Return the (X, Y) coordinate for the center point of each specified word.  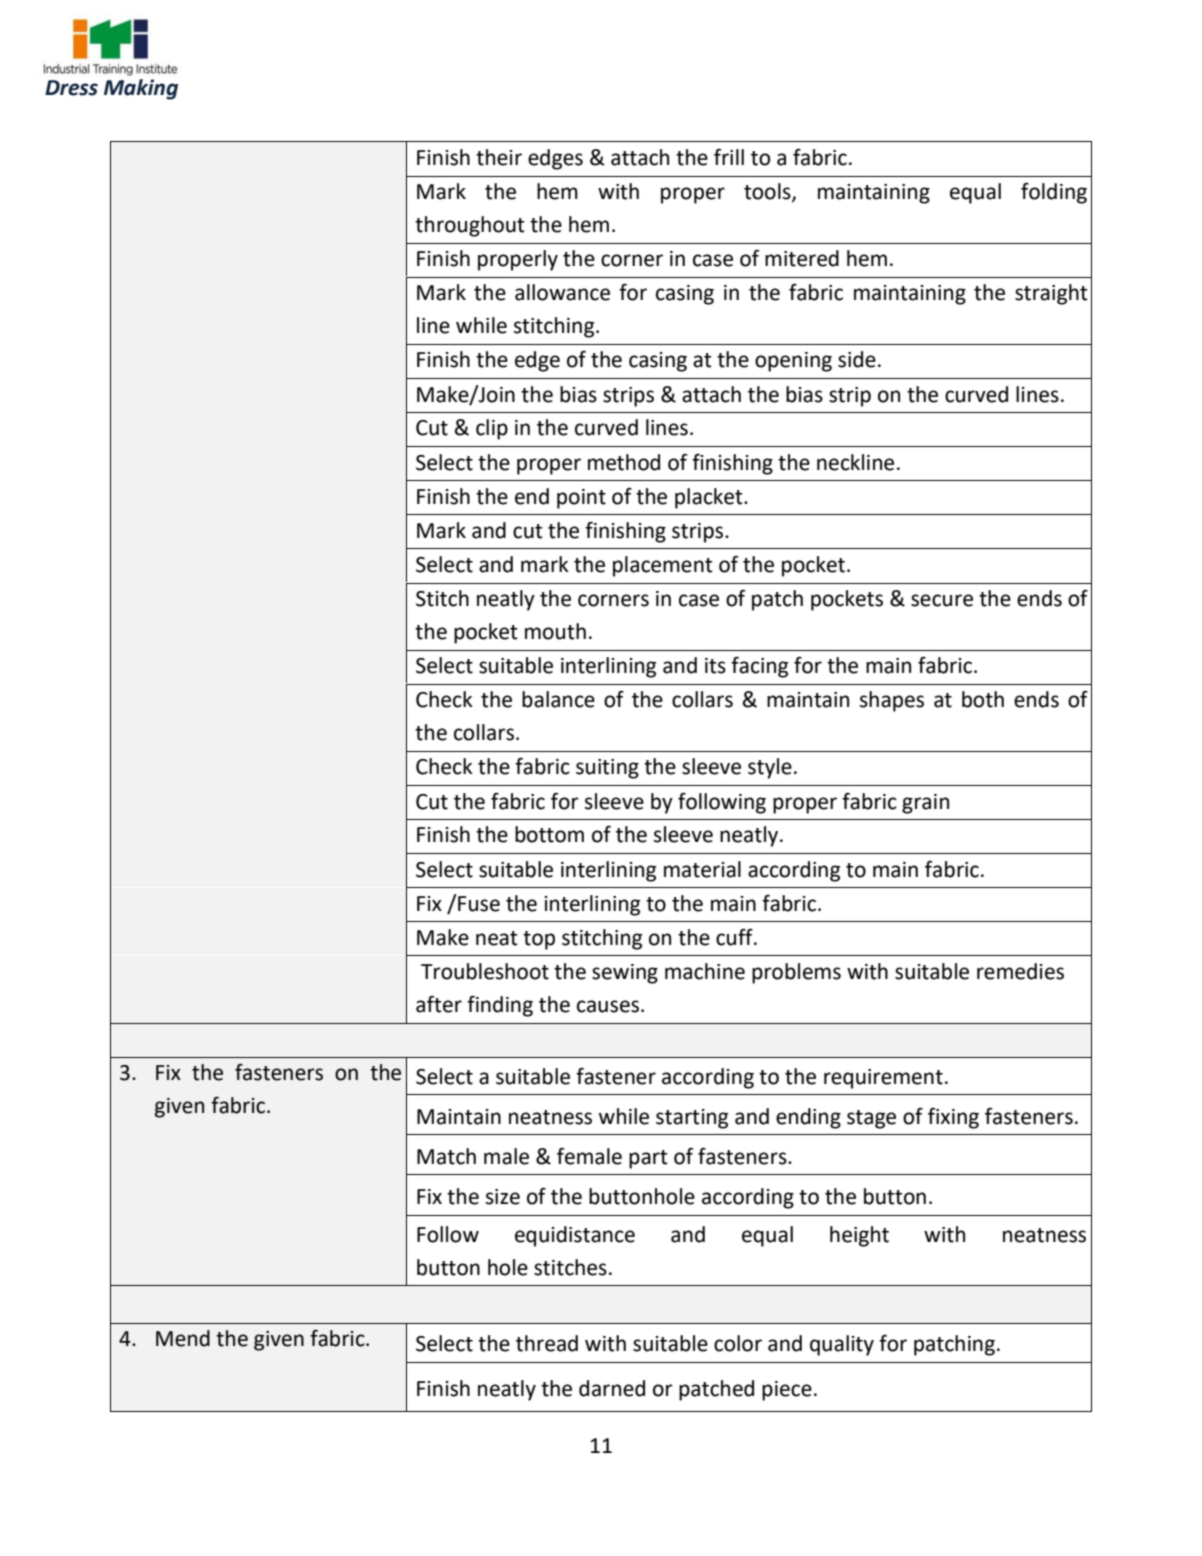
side (857, 359)
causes (608, 1006)
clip (492, 429)
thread (547, 1343)
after (439, 1004)
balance (558, 699)
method (624, 462)
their (499, 157)
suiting (607, 769)
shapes (892, 701)
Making (141, 89)
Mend (183, 1338)
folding (1054, 193)
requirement (883, 1079)
